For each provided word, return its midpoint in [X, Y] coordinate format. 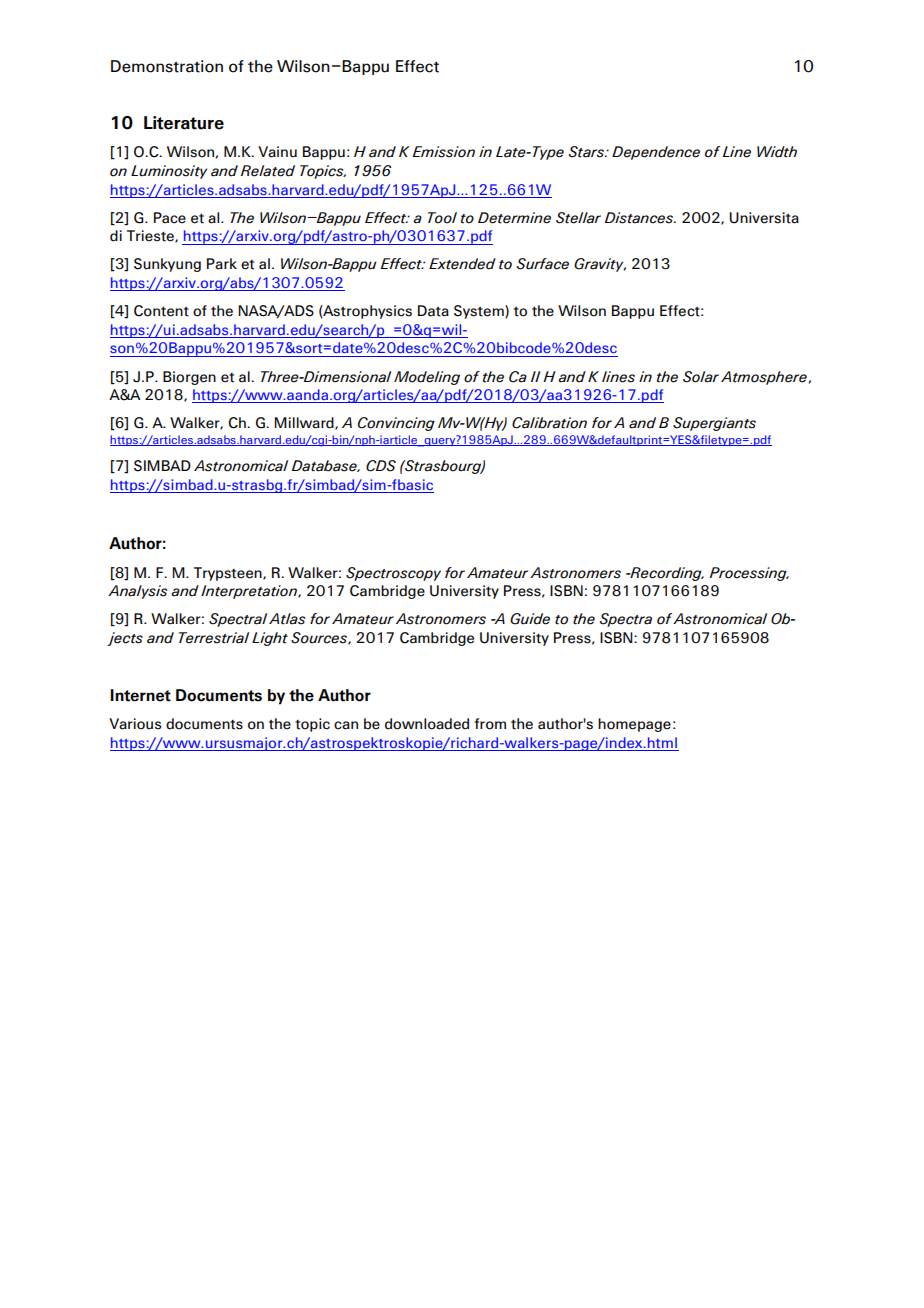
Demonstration [167, 66]
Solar [701, 377]
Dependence [656, 153]
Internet [140, 695]
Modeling [427, 378]
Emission [443, 152]
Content [161, 311]
